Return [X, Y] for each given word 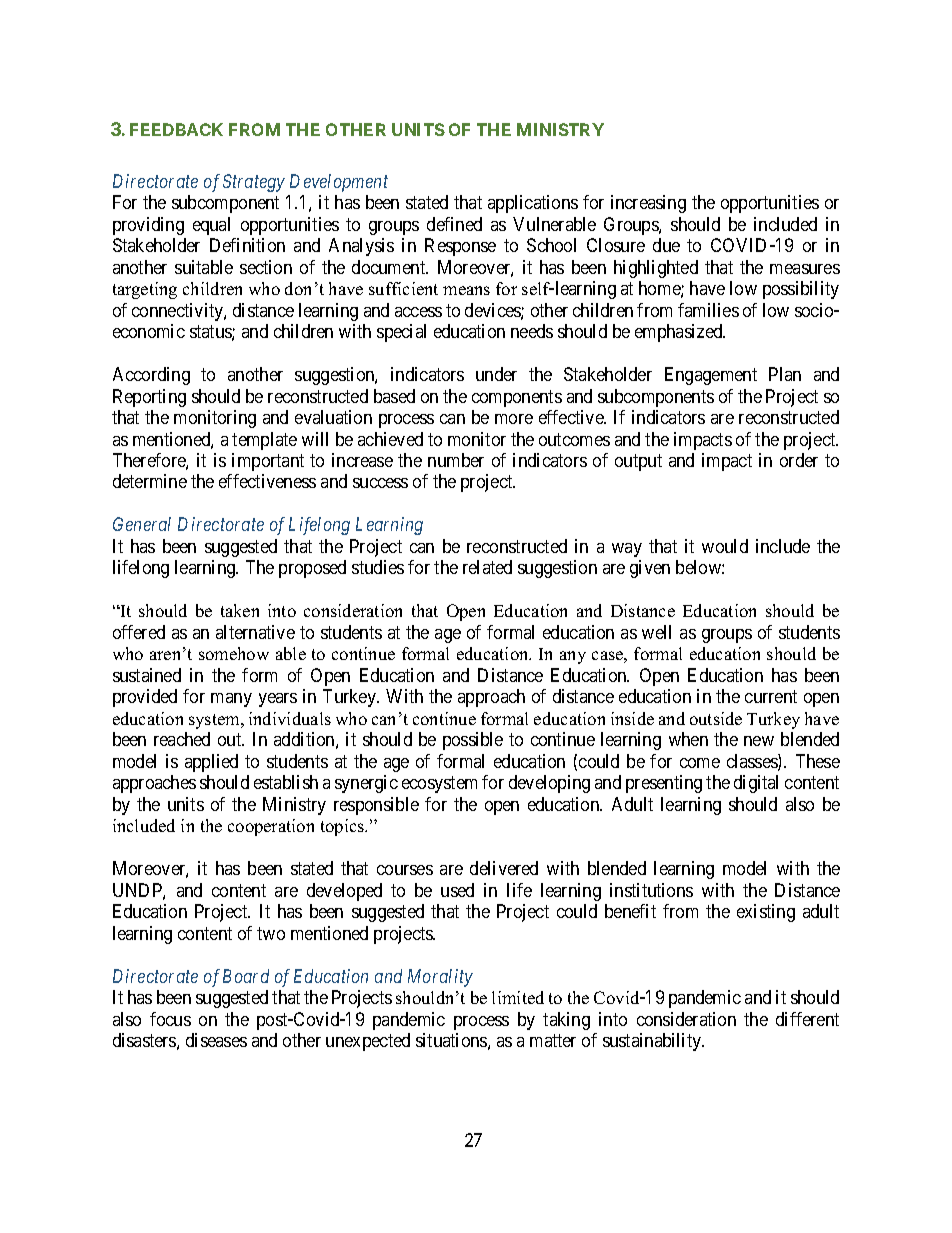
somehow [234, 653]
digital [756, 784]
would [725, 546]
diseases [216, 1040]
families [708, 310]
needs [532, 331]
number [456, 460]
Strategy [254, 183]
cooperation [271, 827]
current [771, 697]
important [268, 462]
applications [533, 204]
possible [473, 741]
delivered [504, 868]
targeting [145, 290]
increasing [648, 204]
